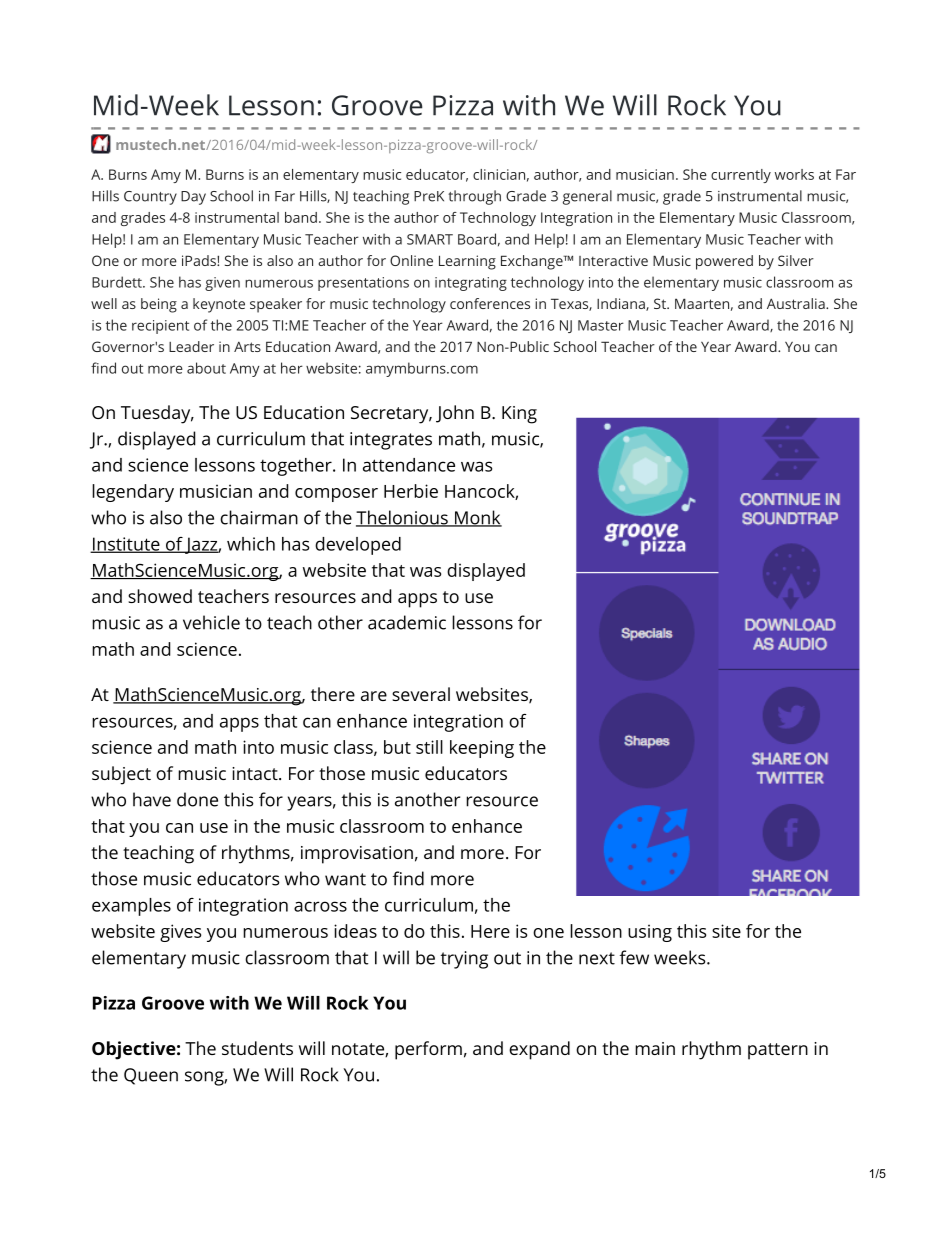  I want to click on done, so click(197, 799).
